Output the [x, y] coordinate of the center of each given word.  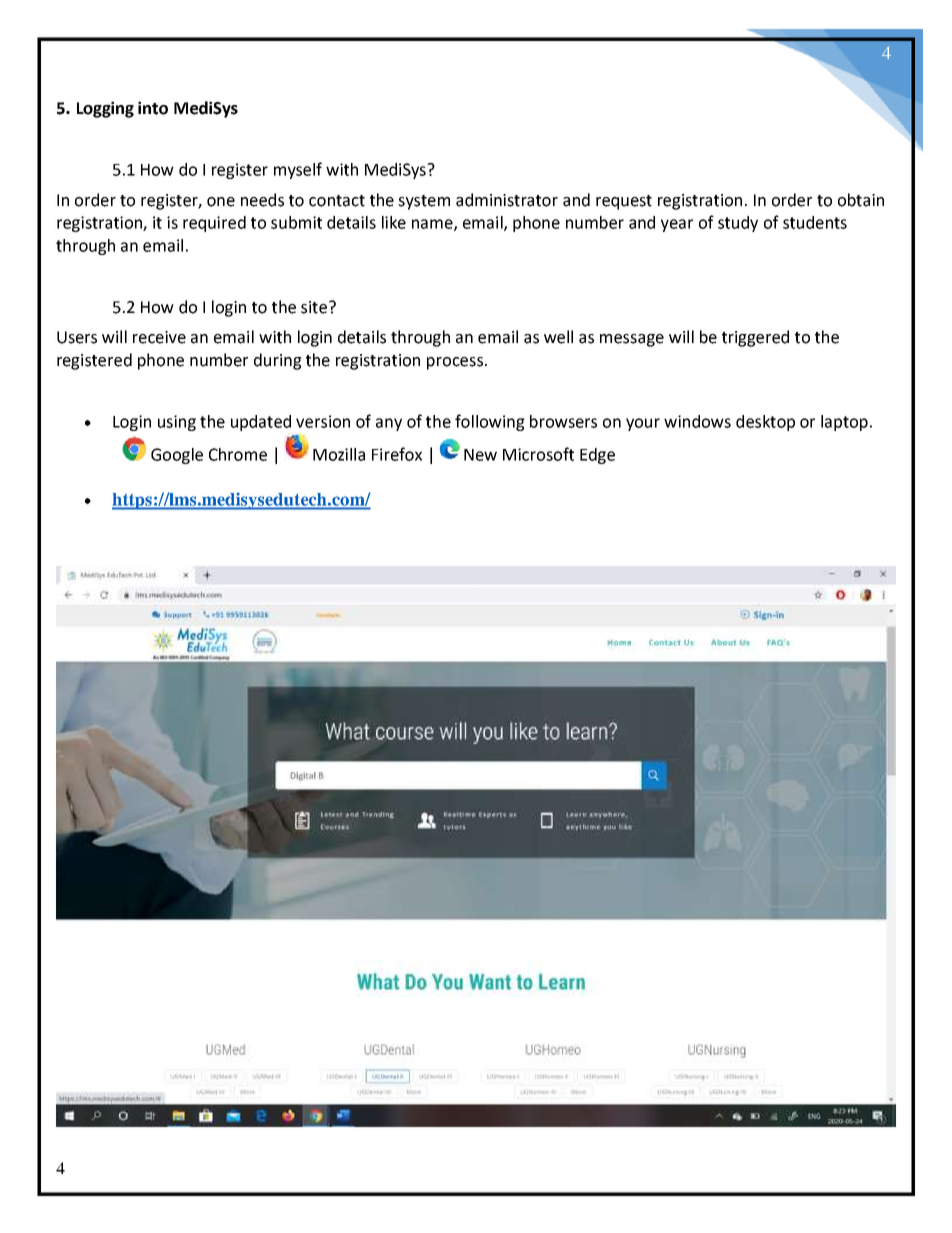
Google [177, 456]
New [480, 455]
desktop [765, 423]
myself [298, 170]
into [153, 108]
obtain [861, 200]
